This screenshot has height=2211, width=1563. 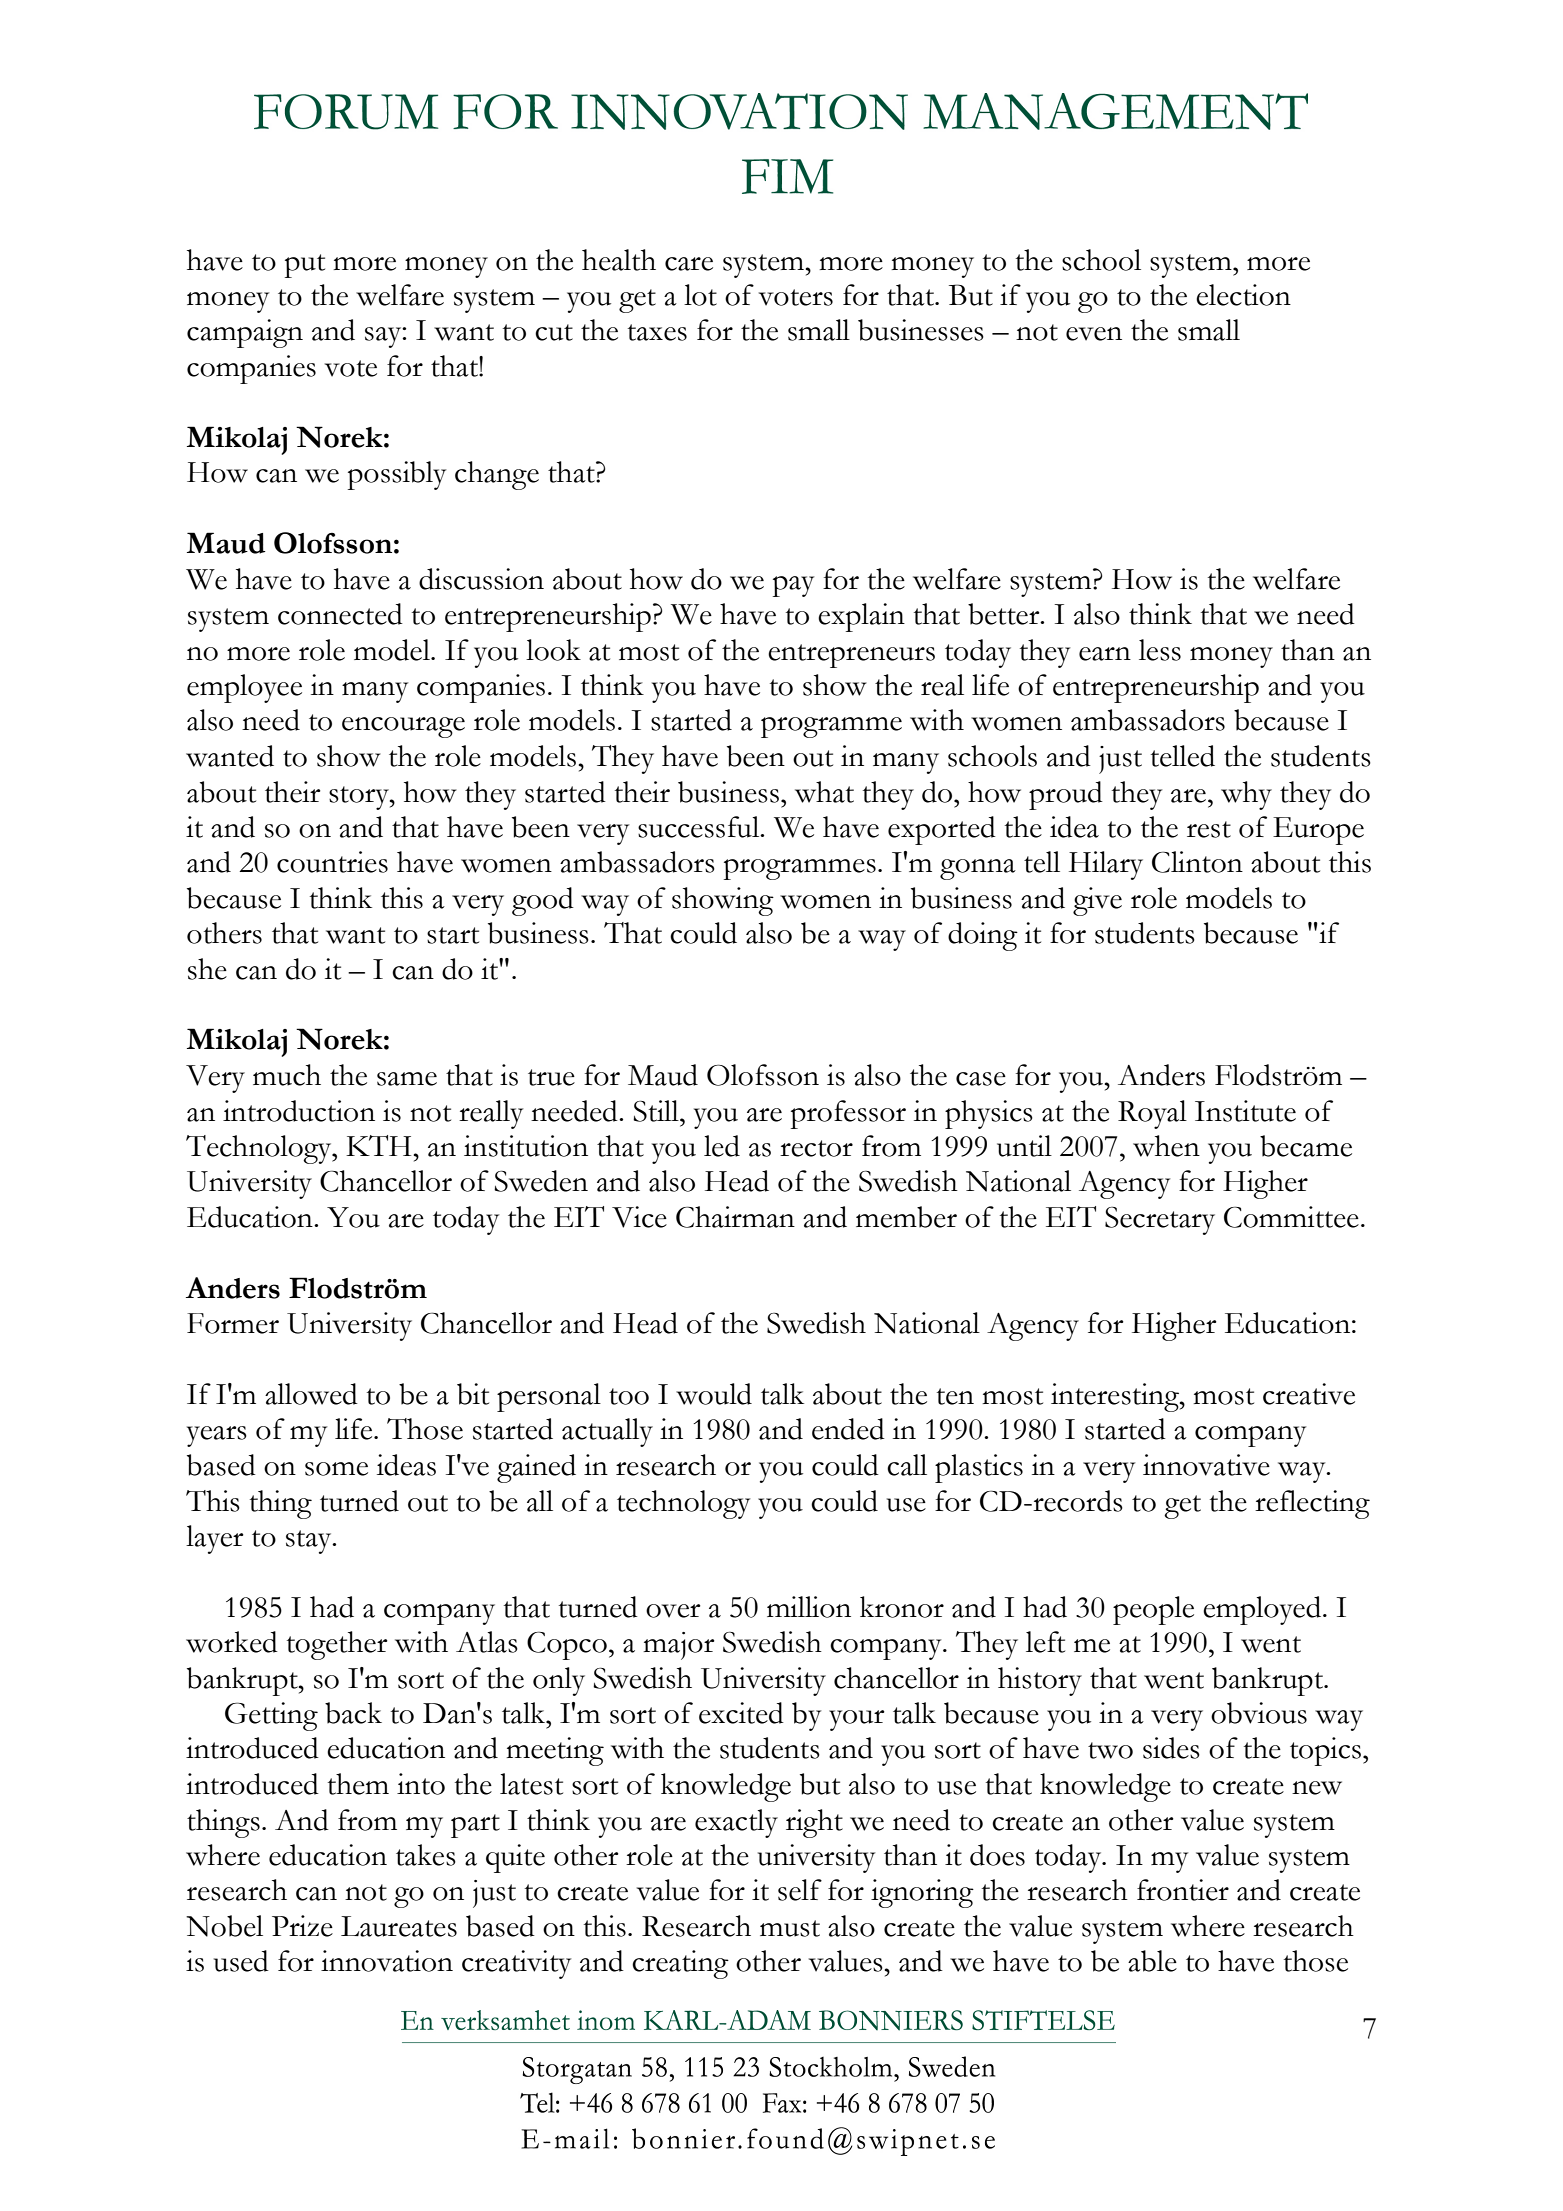 What do you see at coordinates (233, 1323) in the screenshot?
I see `Former` at bounding box center [233, 1323].
